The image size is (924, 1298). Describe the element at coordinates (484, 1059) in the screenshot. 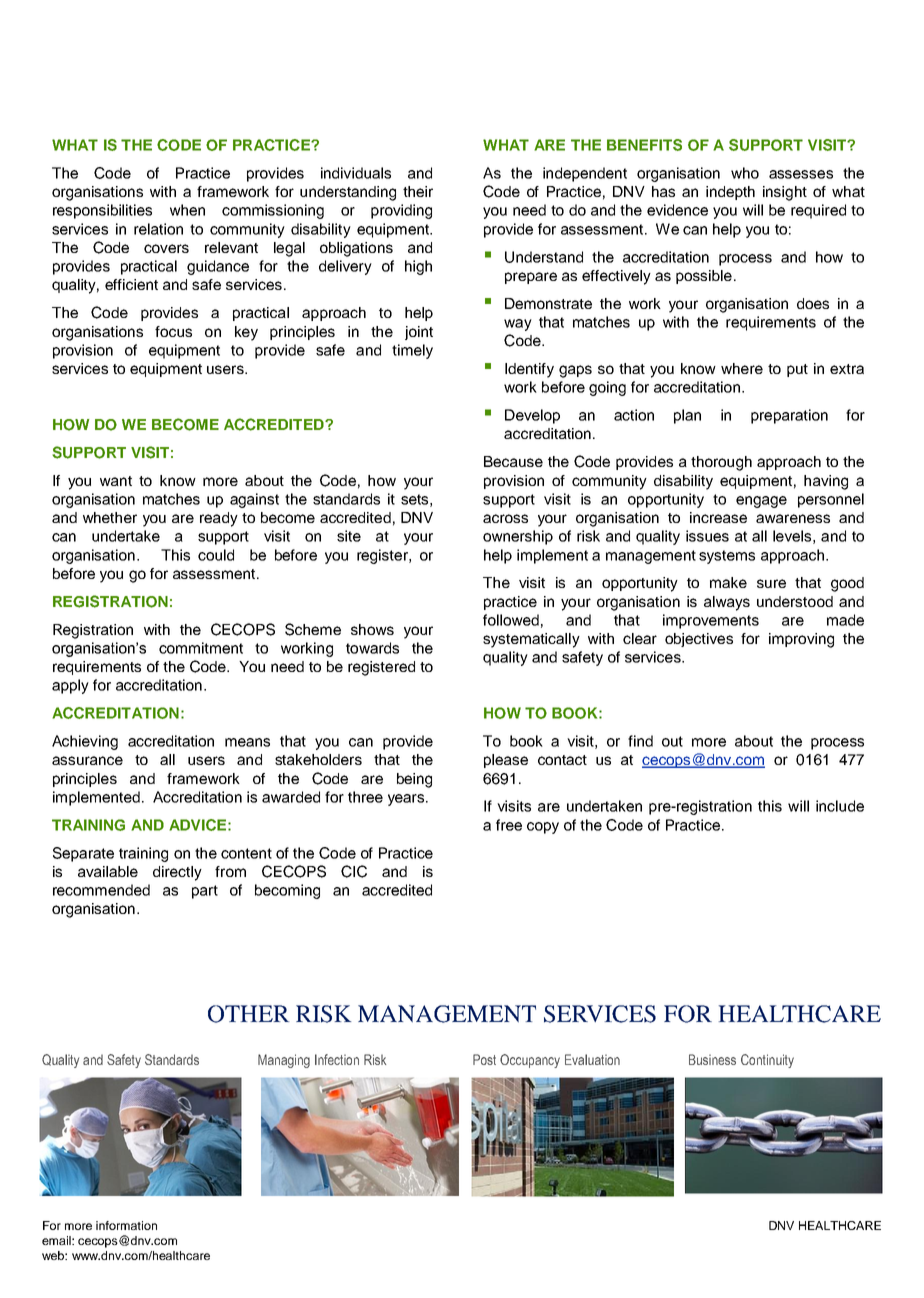

I see `Post` at that location.
